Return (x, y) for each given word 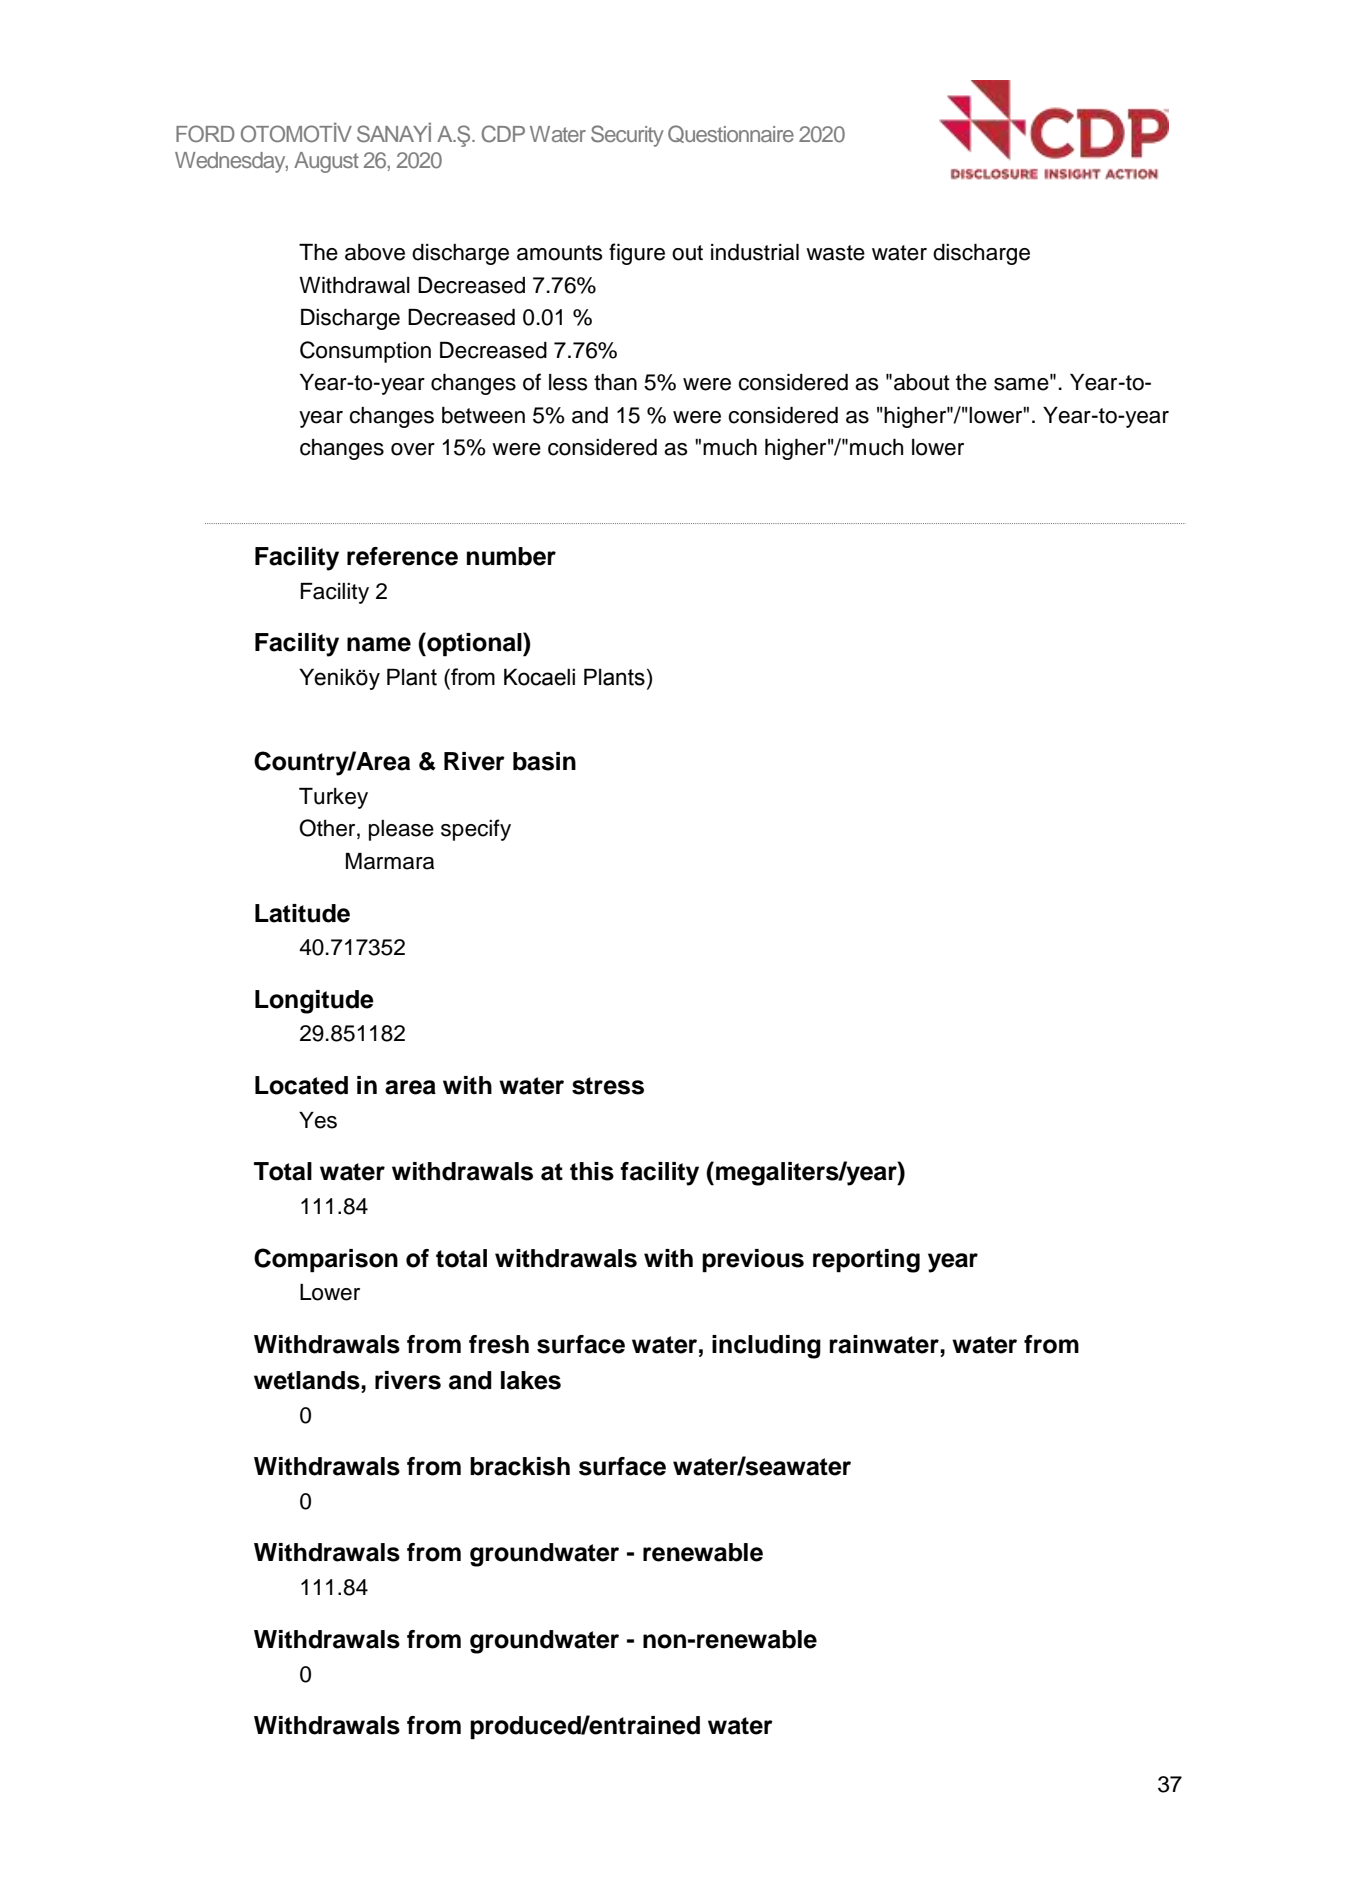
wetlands (308, 1380)
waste (835, 253)
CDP (503, 134)
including (766, 1347)
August (326, 162)
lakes (531, 1380)
